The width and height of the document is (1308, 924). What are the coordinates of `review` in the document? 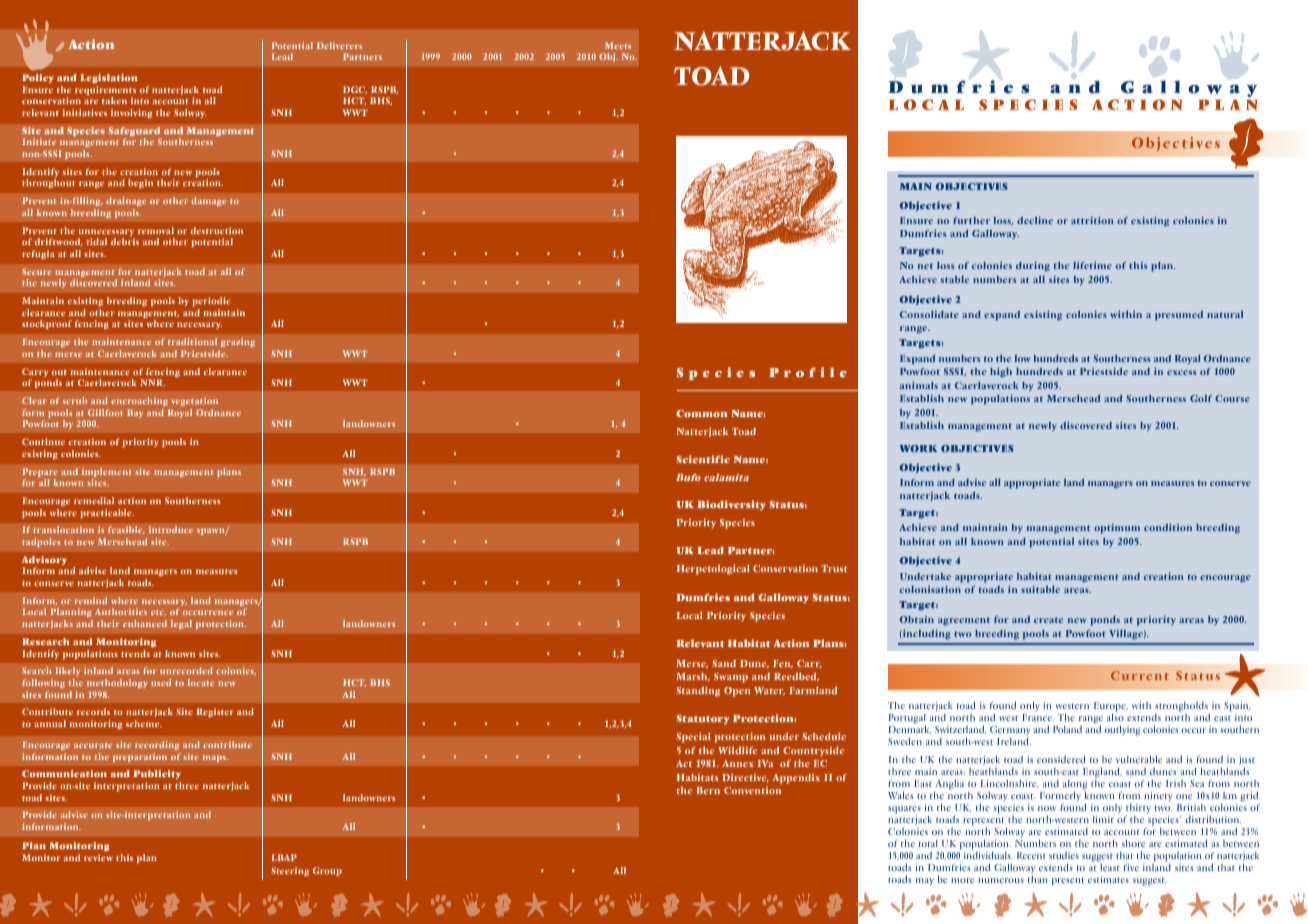 It's located at (98, 857).
